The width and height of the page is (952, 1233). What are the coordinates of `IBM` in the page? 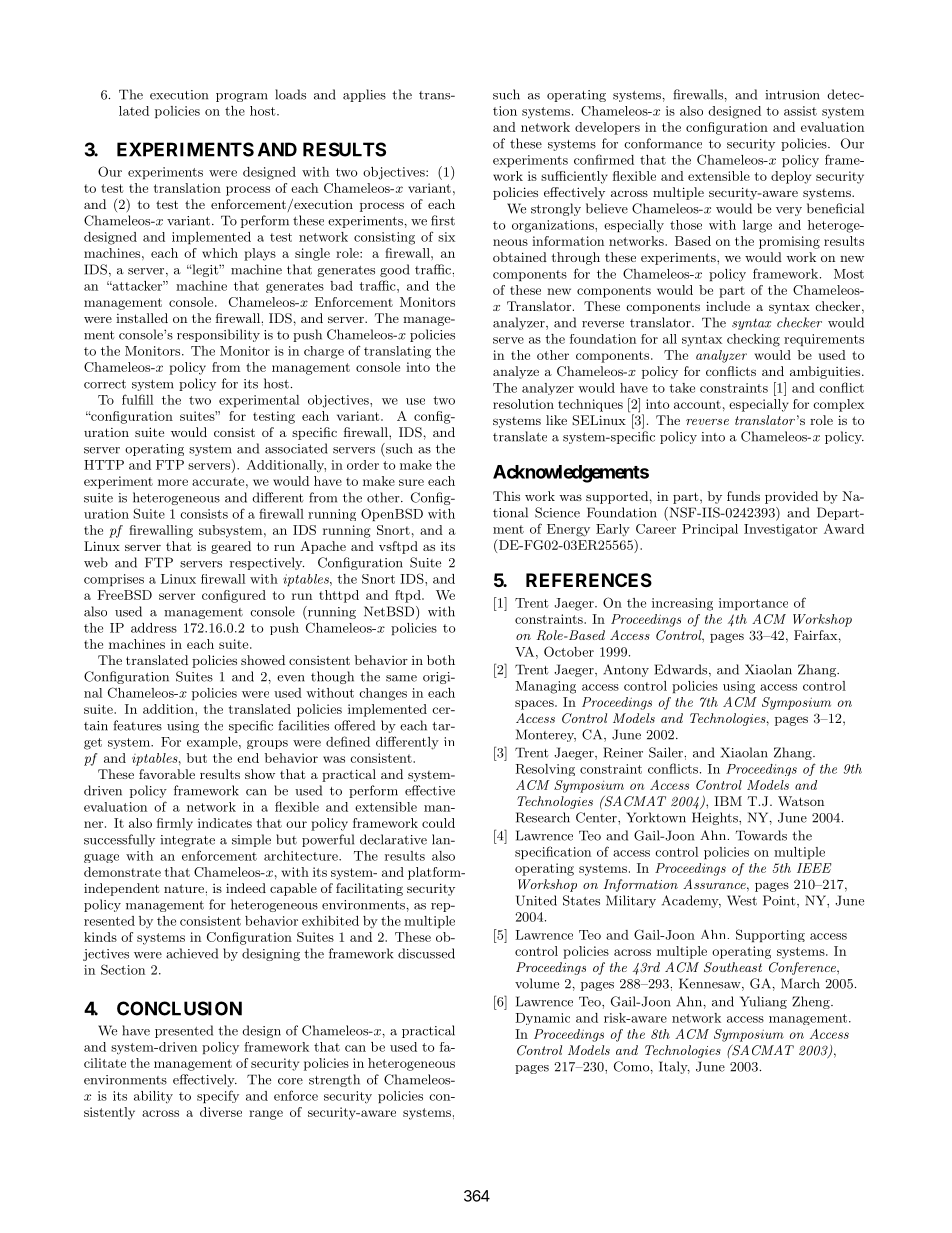 It's located at (728, 801).
